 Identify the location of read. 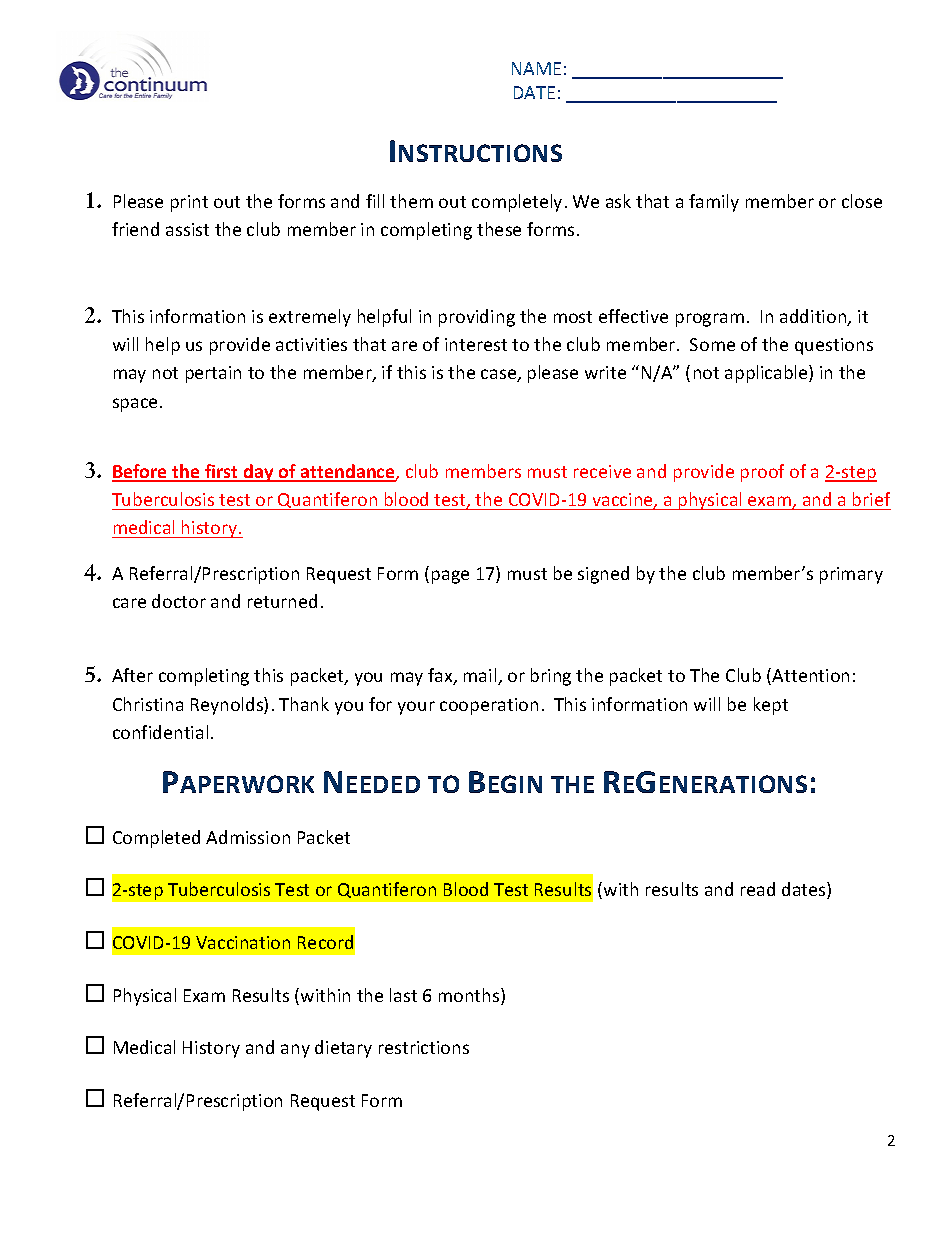
(758, 889).
